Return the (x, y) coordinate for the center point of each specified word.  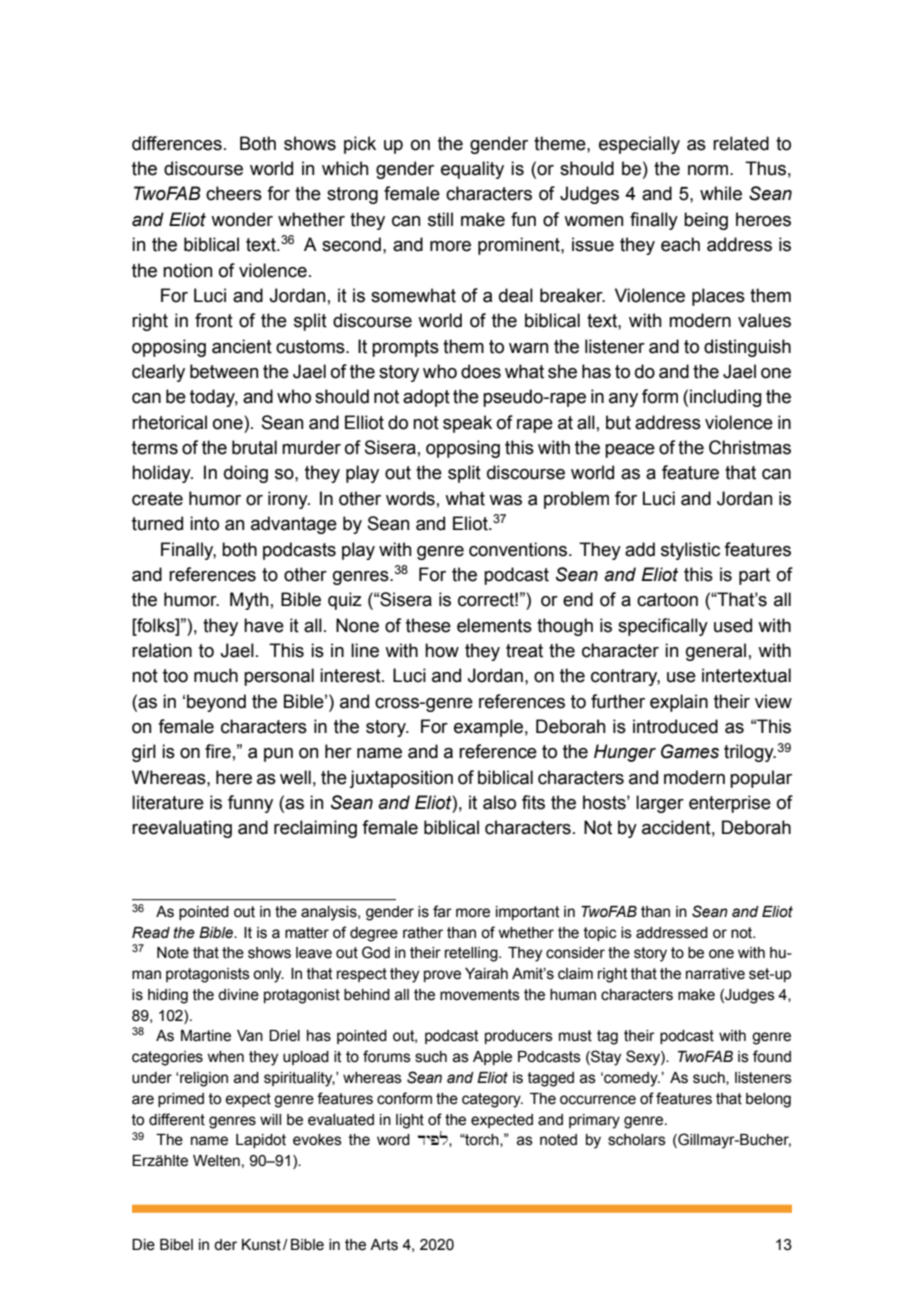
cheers (234, 193)
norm (709, 170)
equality (472, 170)
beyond (216, 703)
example (488, 728)
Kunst (261, 1245)
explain (679, 703)
